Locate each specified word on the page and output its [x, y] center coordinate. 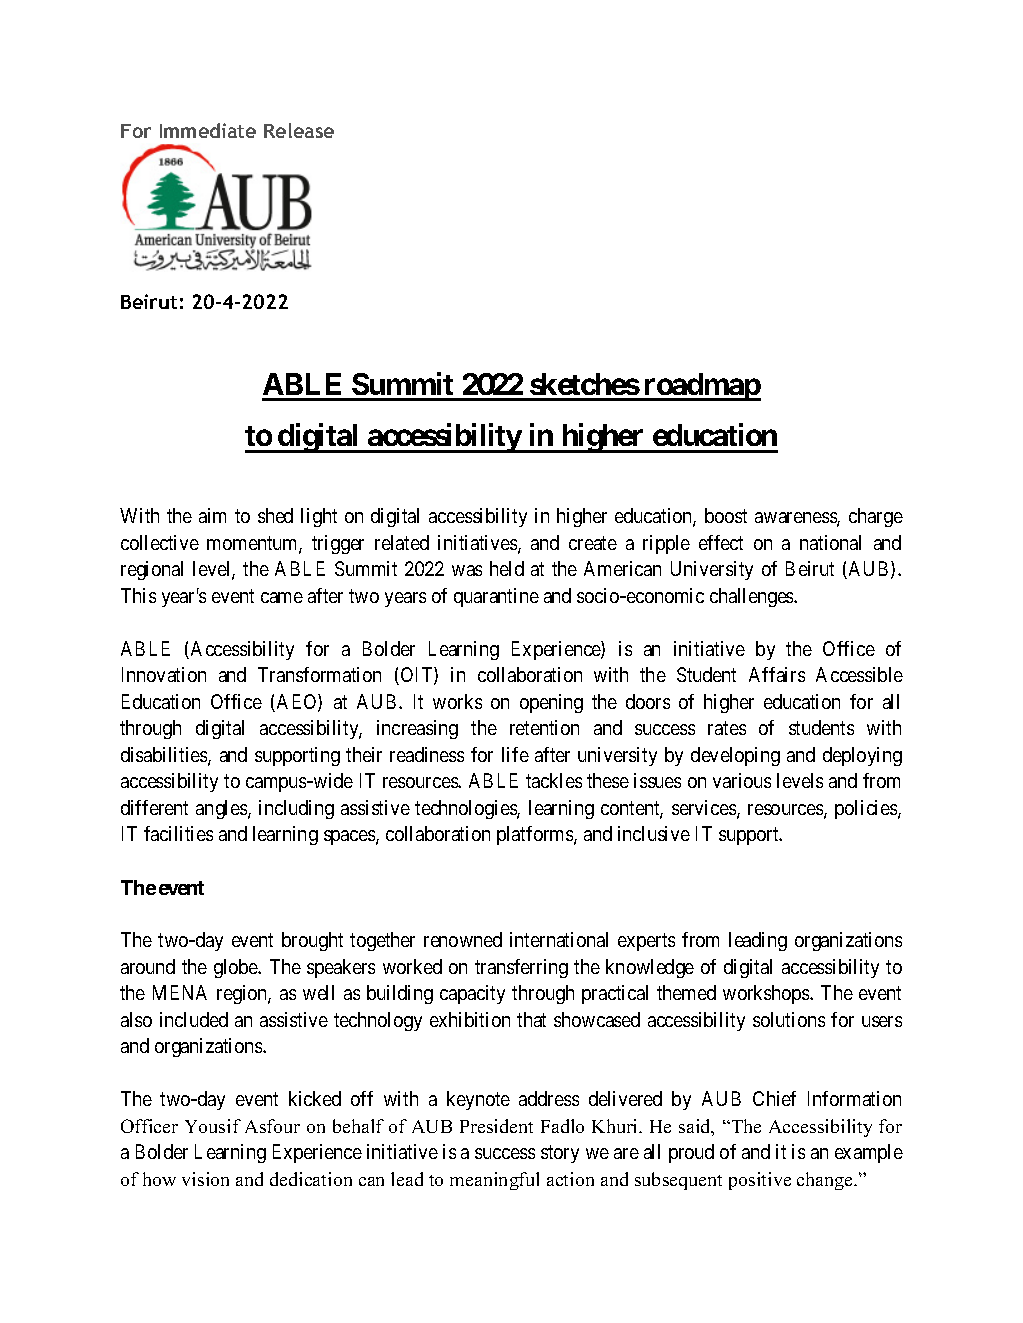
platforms [536, 835]
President [496, 1126]
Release [299, 130]
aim [212, 515]
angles [222, 809]
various [742, 780]
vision [205, 1179]
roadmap [701, 387]
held [507, 568]
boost [726, 515]
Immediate [208, 130]
